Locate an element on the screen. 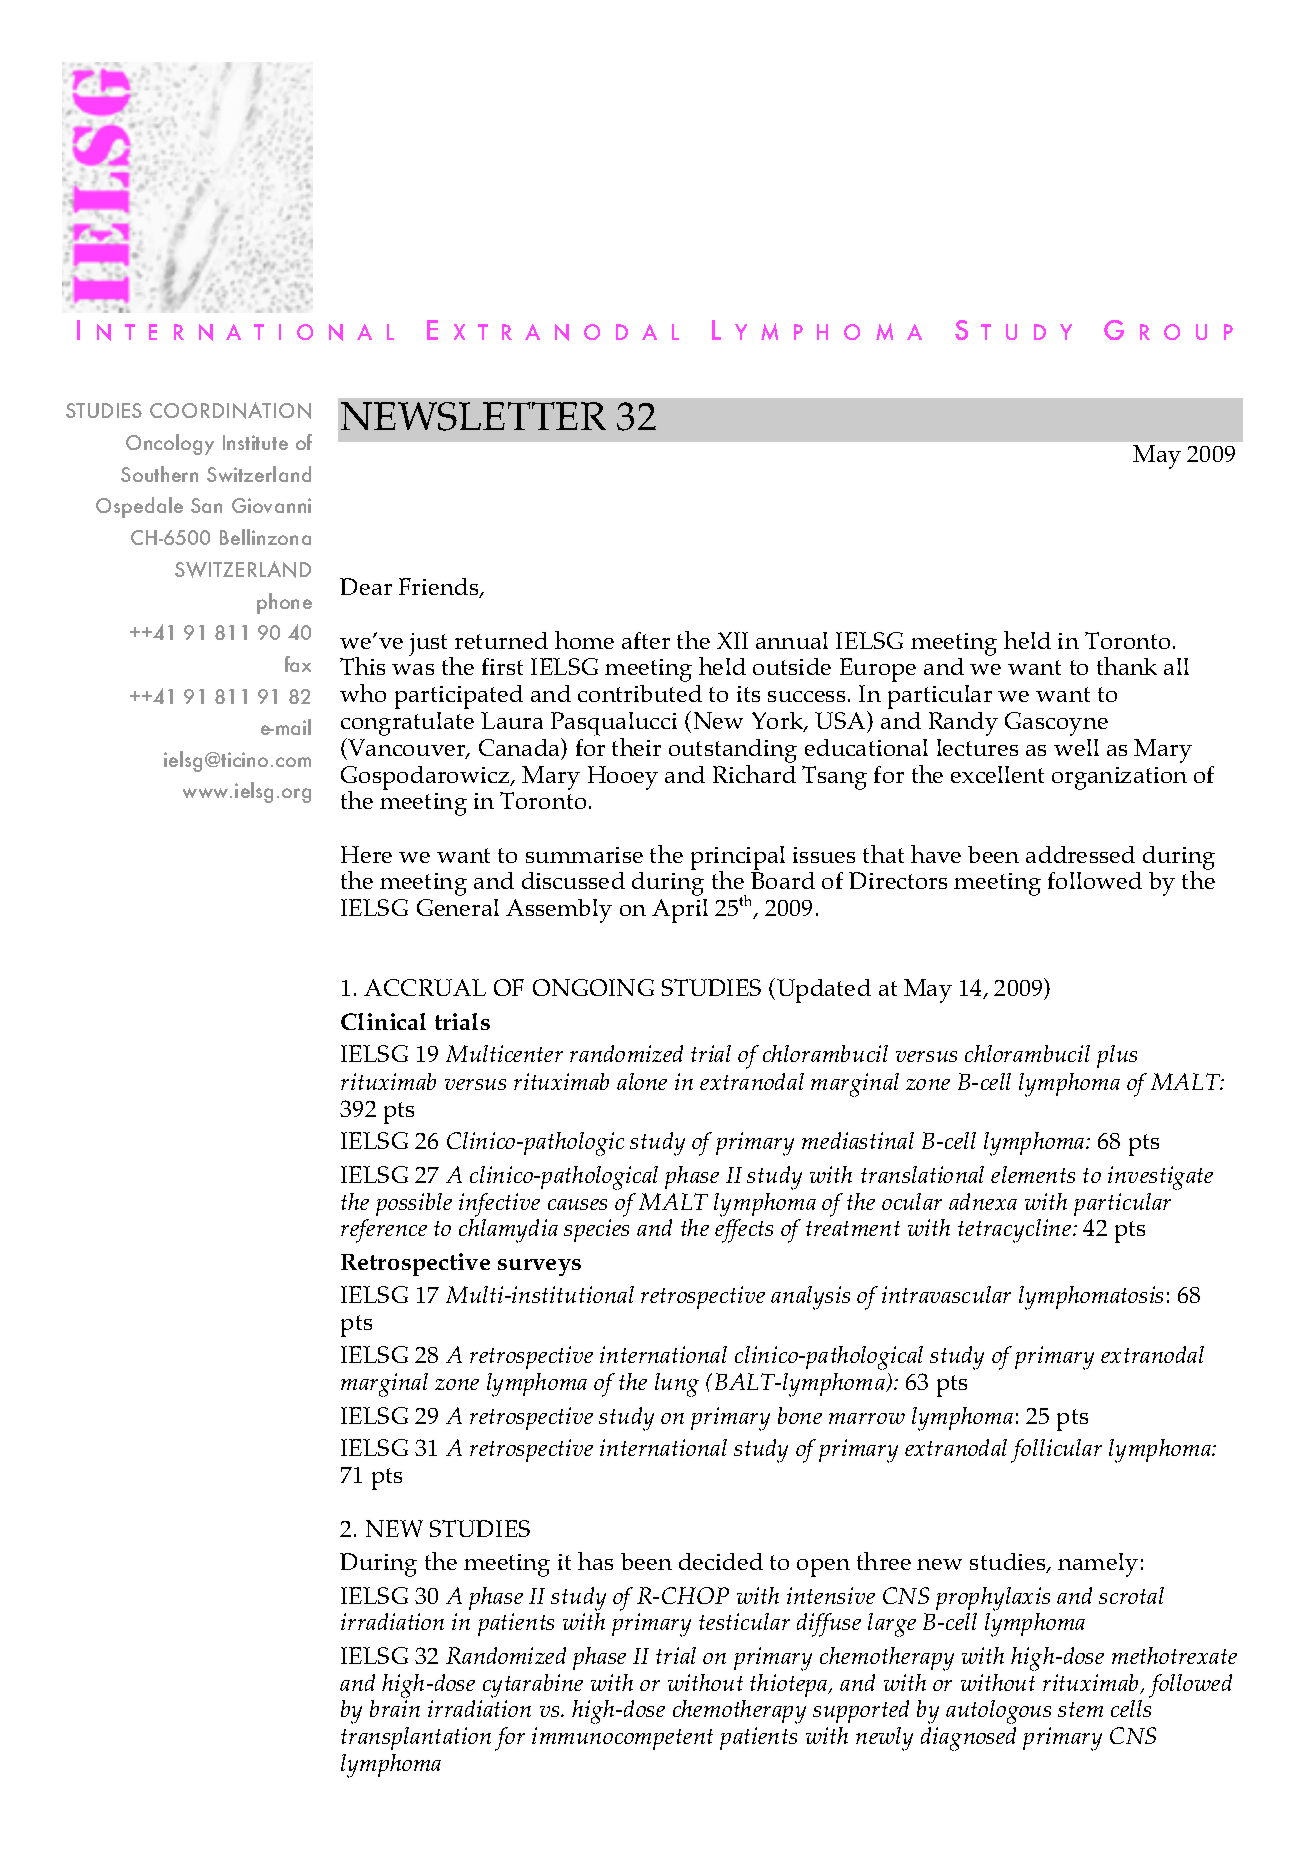 This screenshot has height=1860, width=1314. Institute is located at coordinates (255, 442).
